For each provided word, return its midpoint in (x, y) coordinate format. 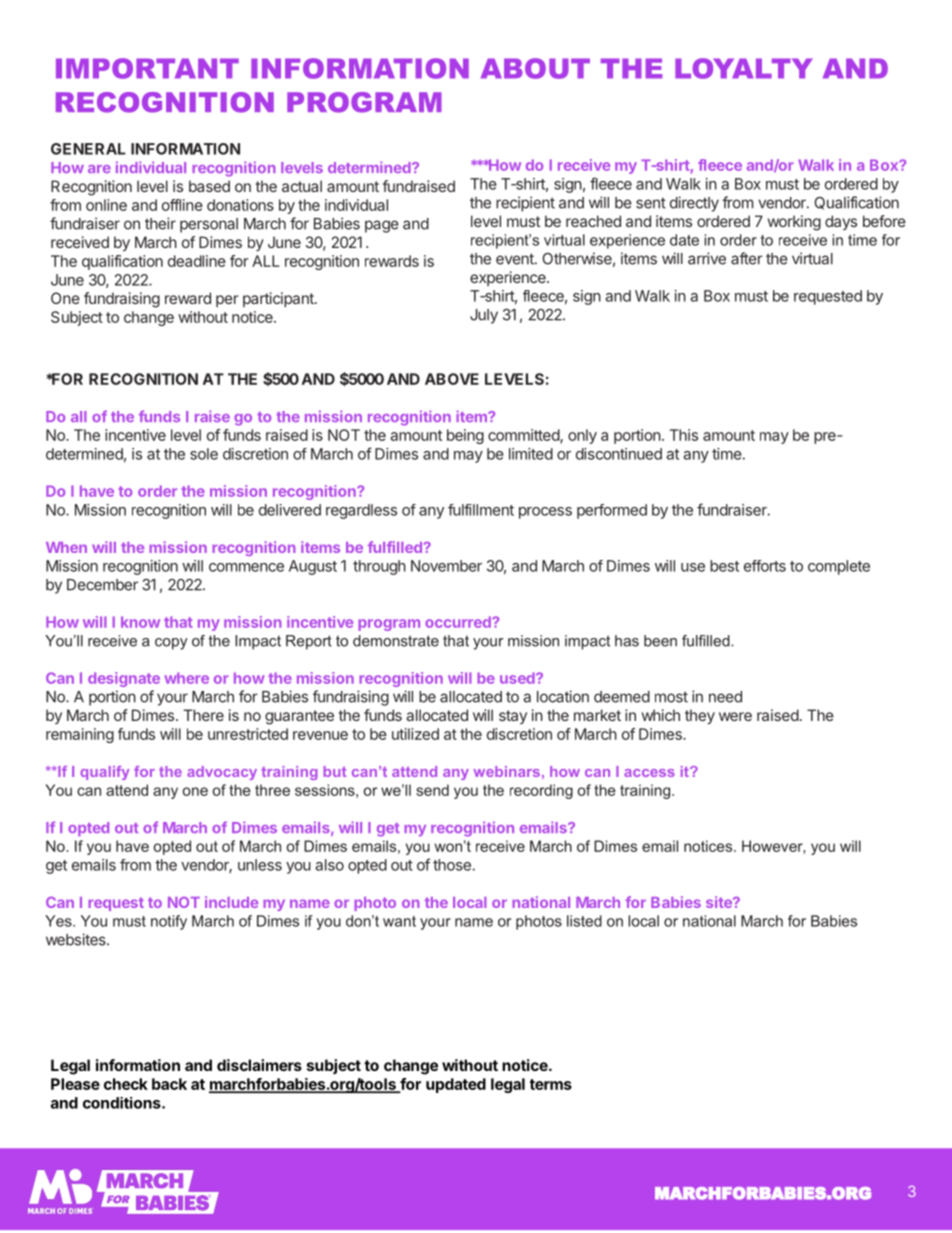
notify (169, 922)
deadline (197, 261)
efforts (765, 566)
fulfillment (481, 510)
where (186, 678)
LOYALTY (744, 68)
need (725, 697)
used (518, 678)
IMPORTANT (147, 68)
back (169, 1084)
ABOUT (535, 68)
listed (584, 921)
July (484, 316)
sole (204, 454)
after (747, 258)
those (452, 865)
